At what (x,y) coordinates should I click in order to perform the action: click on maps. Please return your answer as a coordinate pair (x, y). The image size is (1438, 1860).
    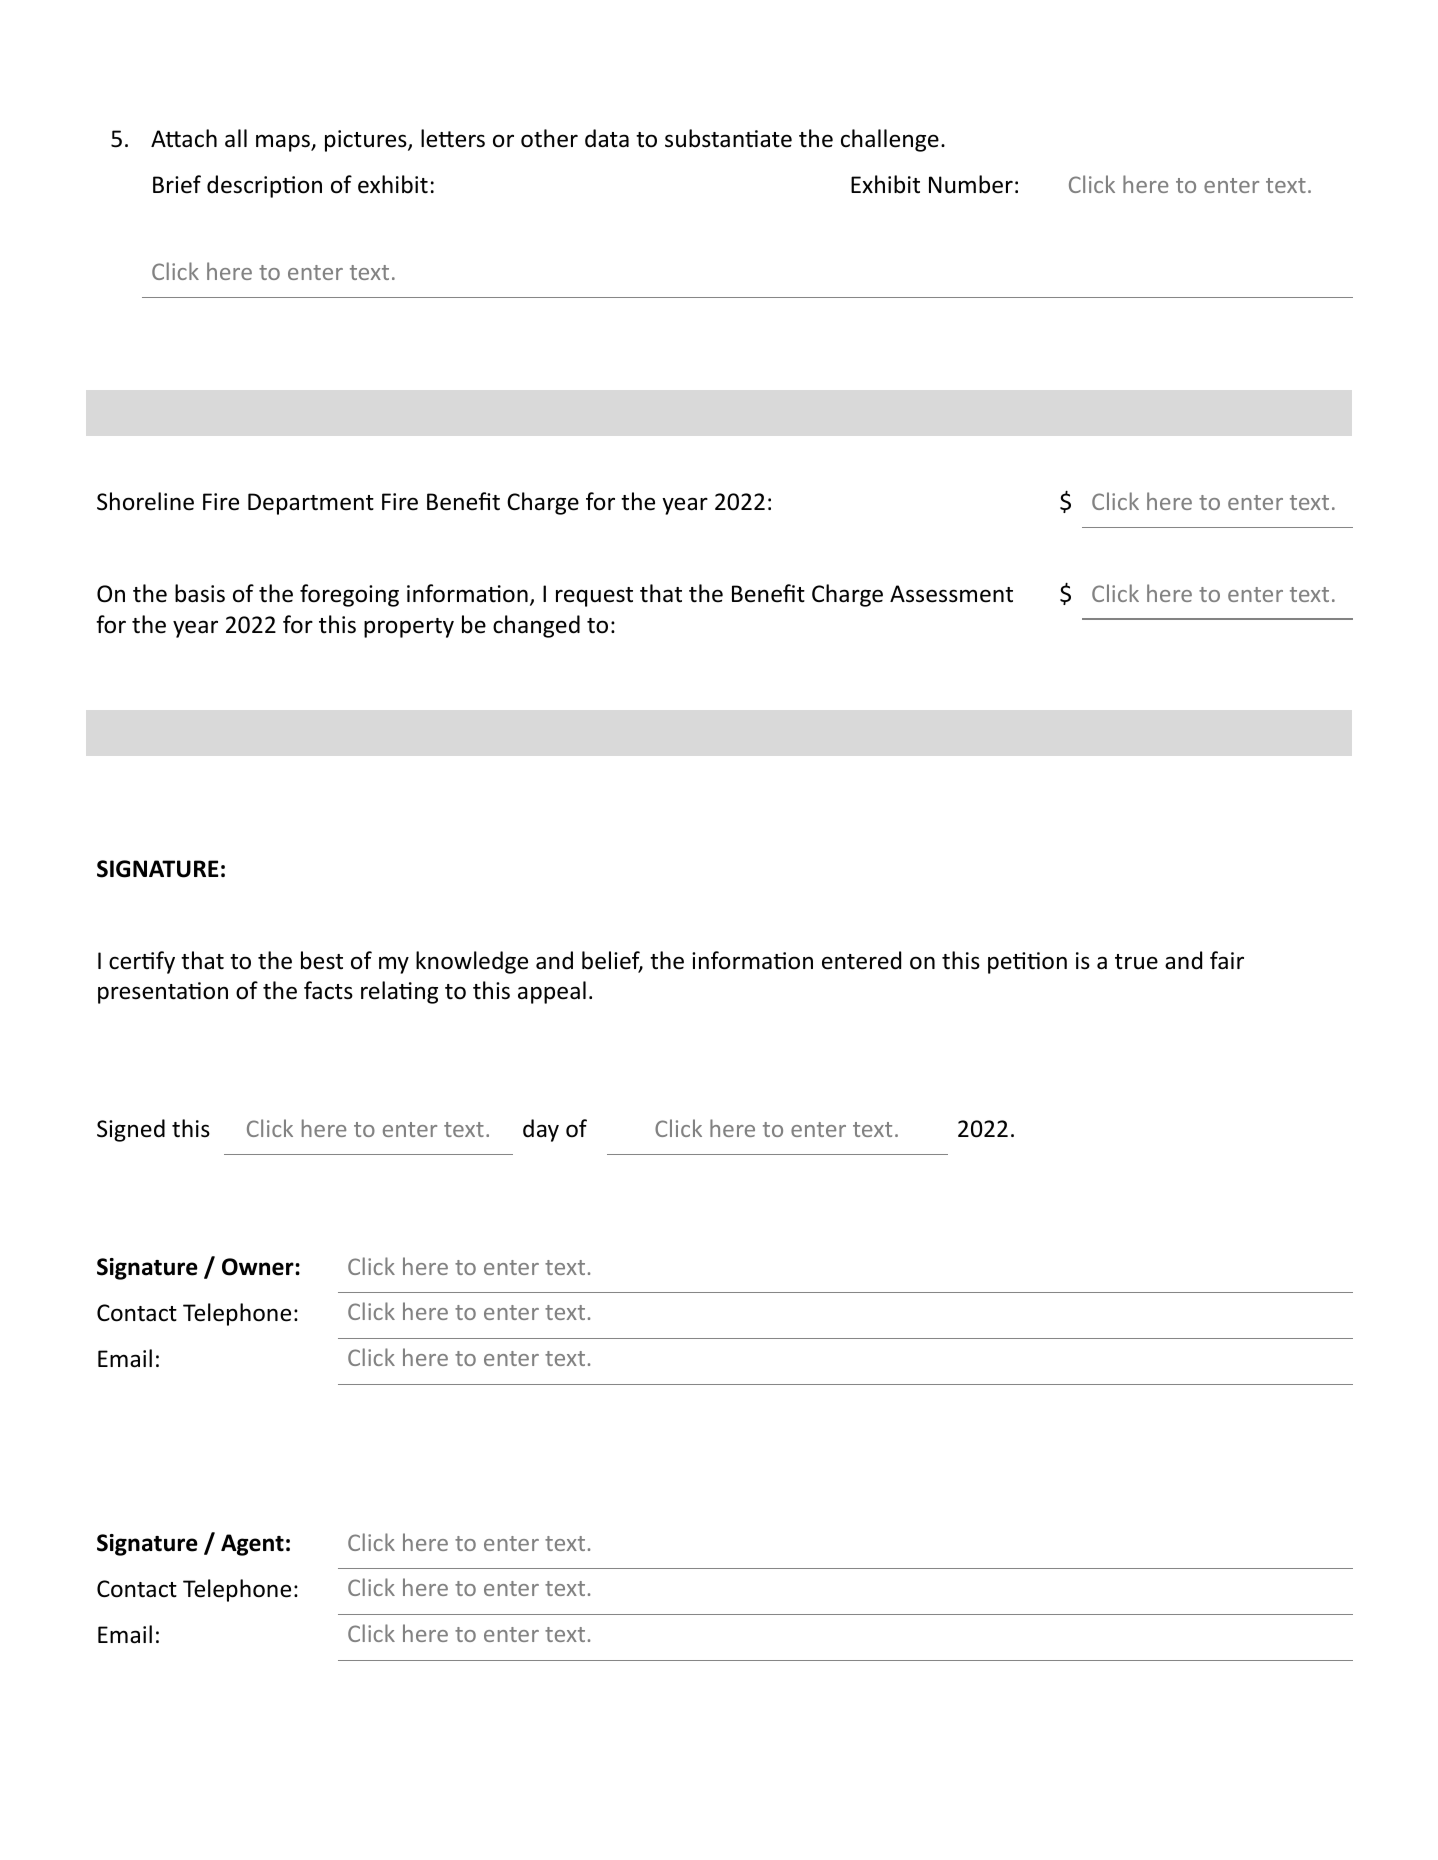
    Looking at the image, I should click on (284, 143).
